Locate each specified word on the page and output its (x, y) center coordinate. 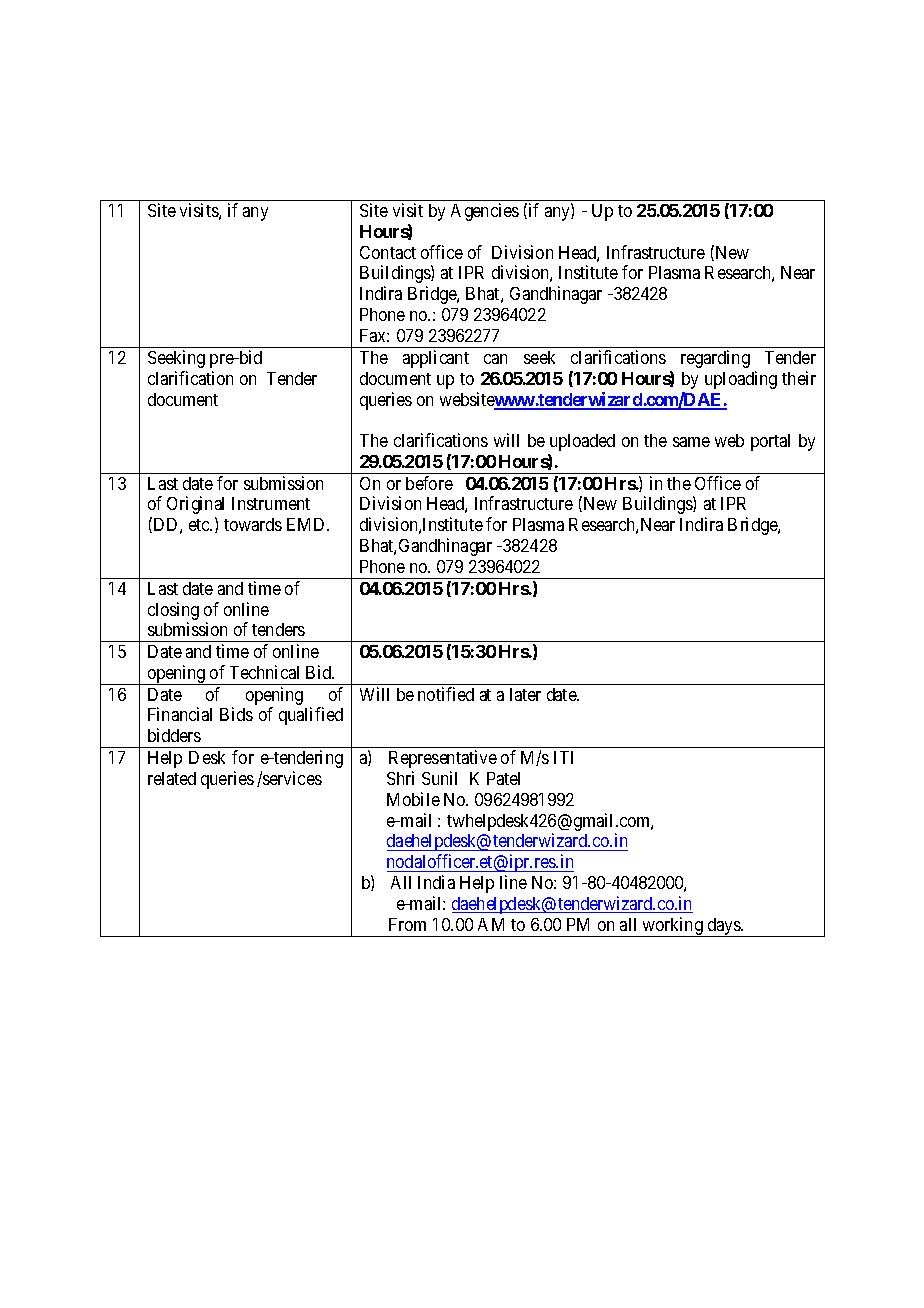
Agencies (485, 212)
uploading (741, 380)
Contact (388, 252)
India (436, 882)
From (407, 924)
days (724, 927)
